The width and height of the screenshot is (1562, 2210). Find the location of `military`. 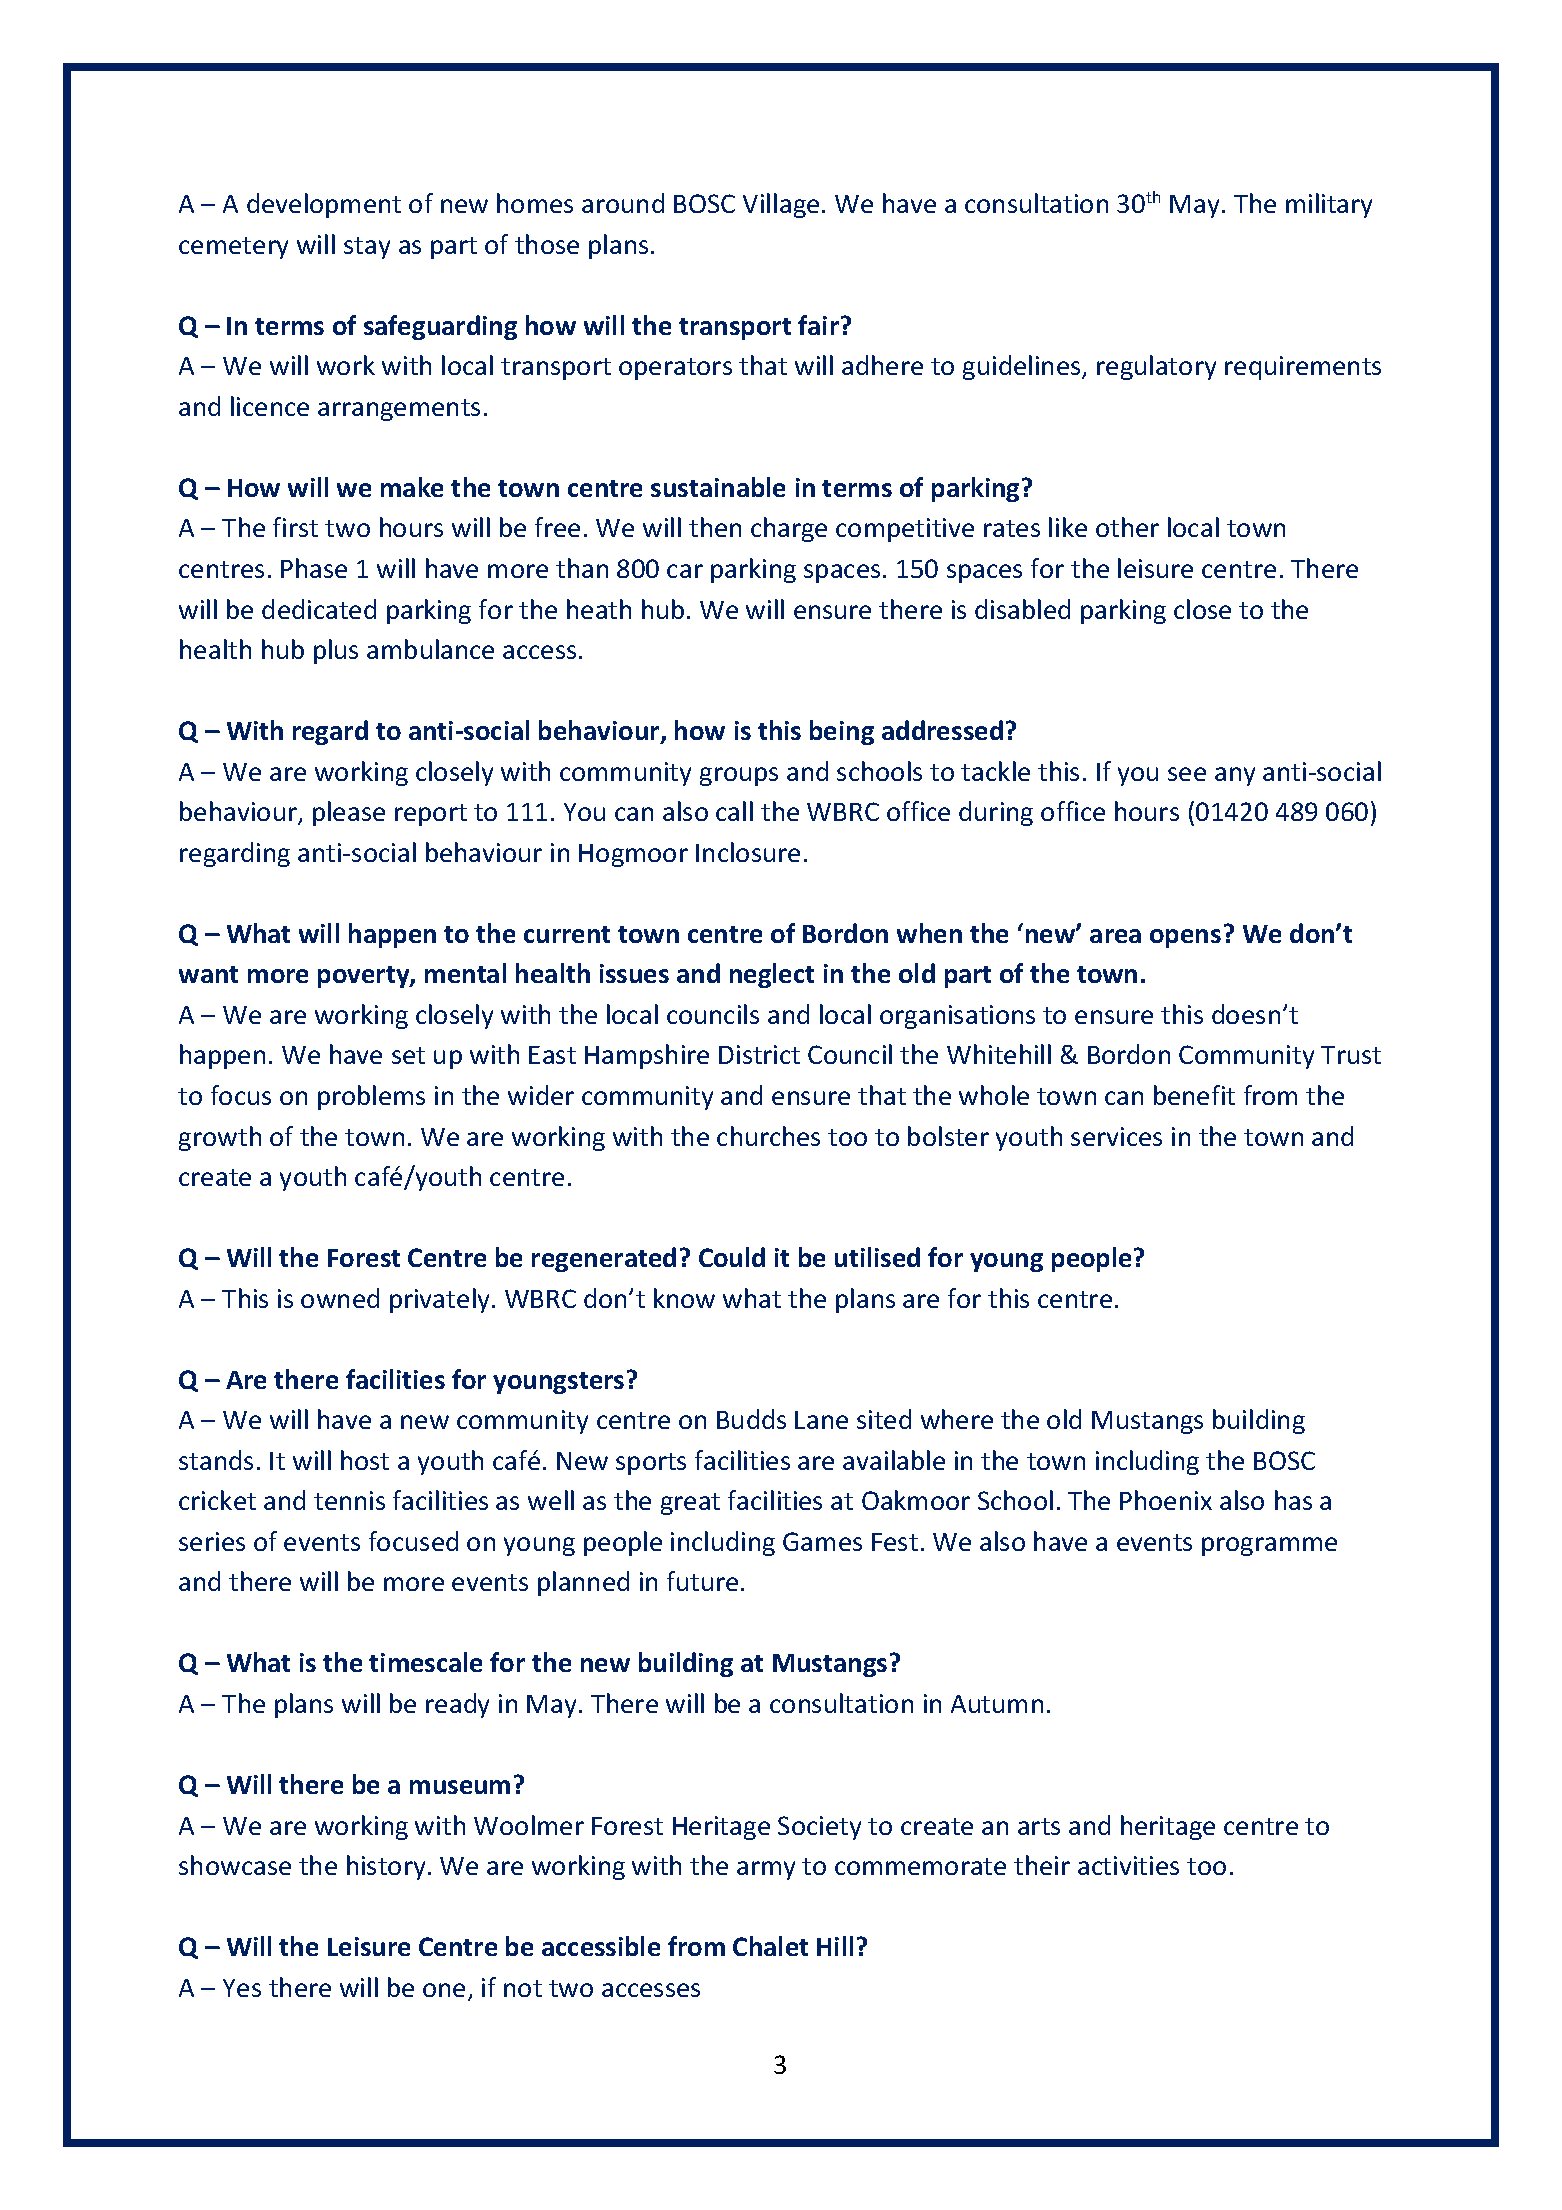

military is located at coordinates (1329, 205).
